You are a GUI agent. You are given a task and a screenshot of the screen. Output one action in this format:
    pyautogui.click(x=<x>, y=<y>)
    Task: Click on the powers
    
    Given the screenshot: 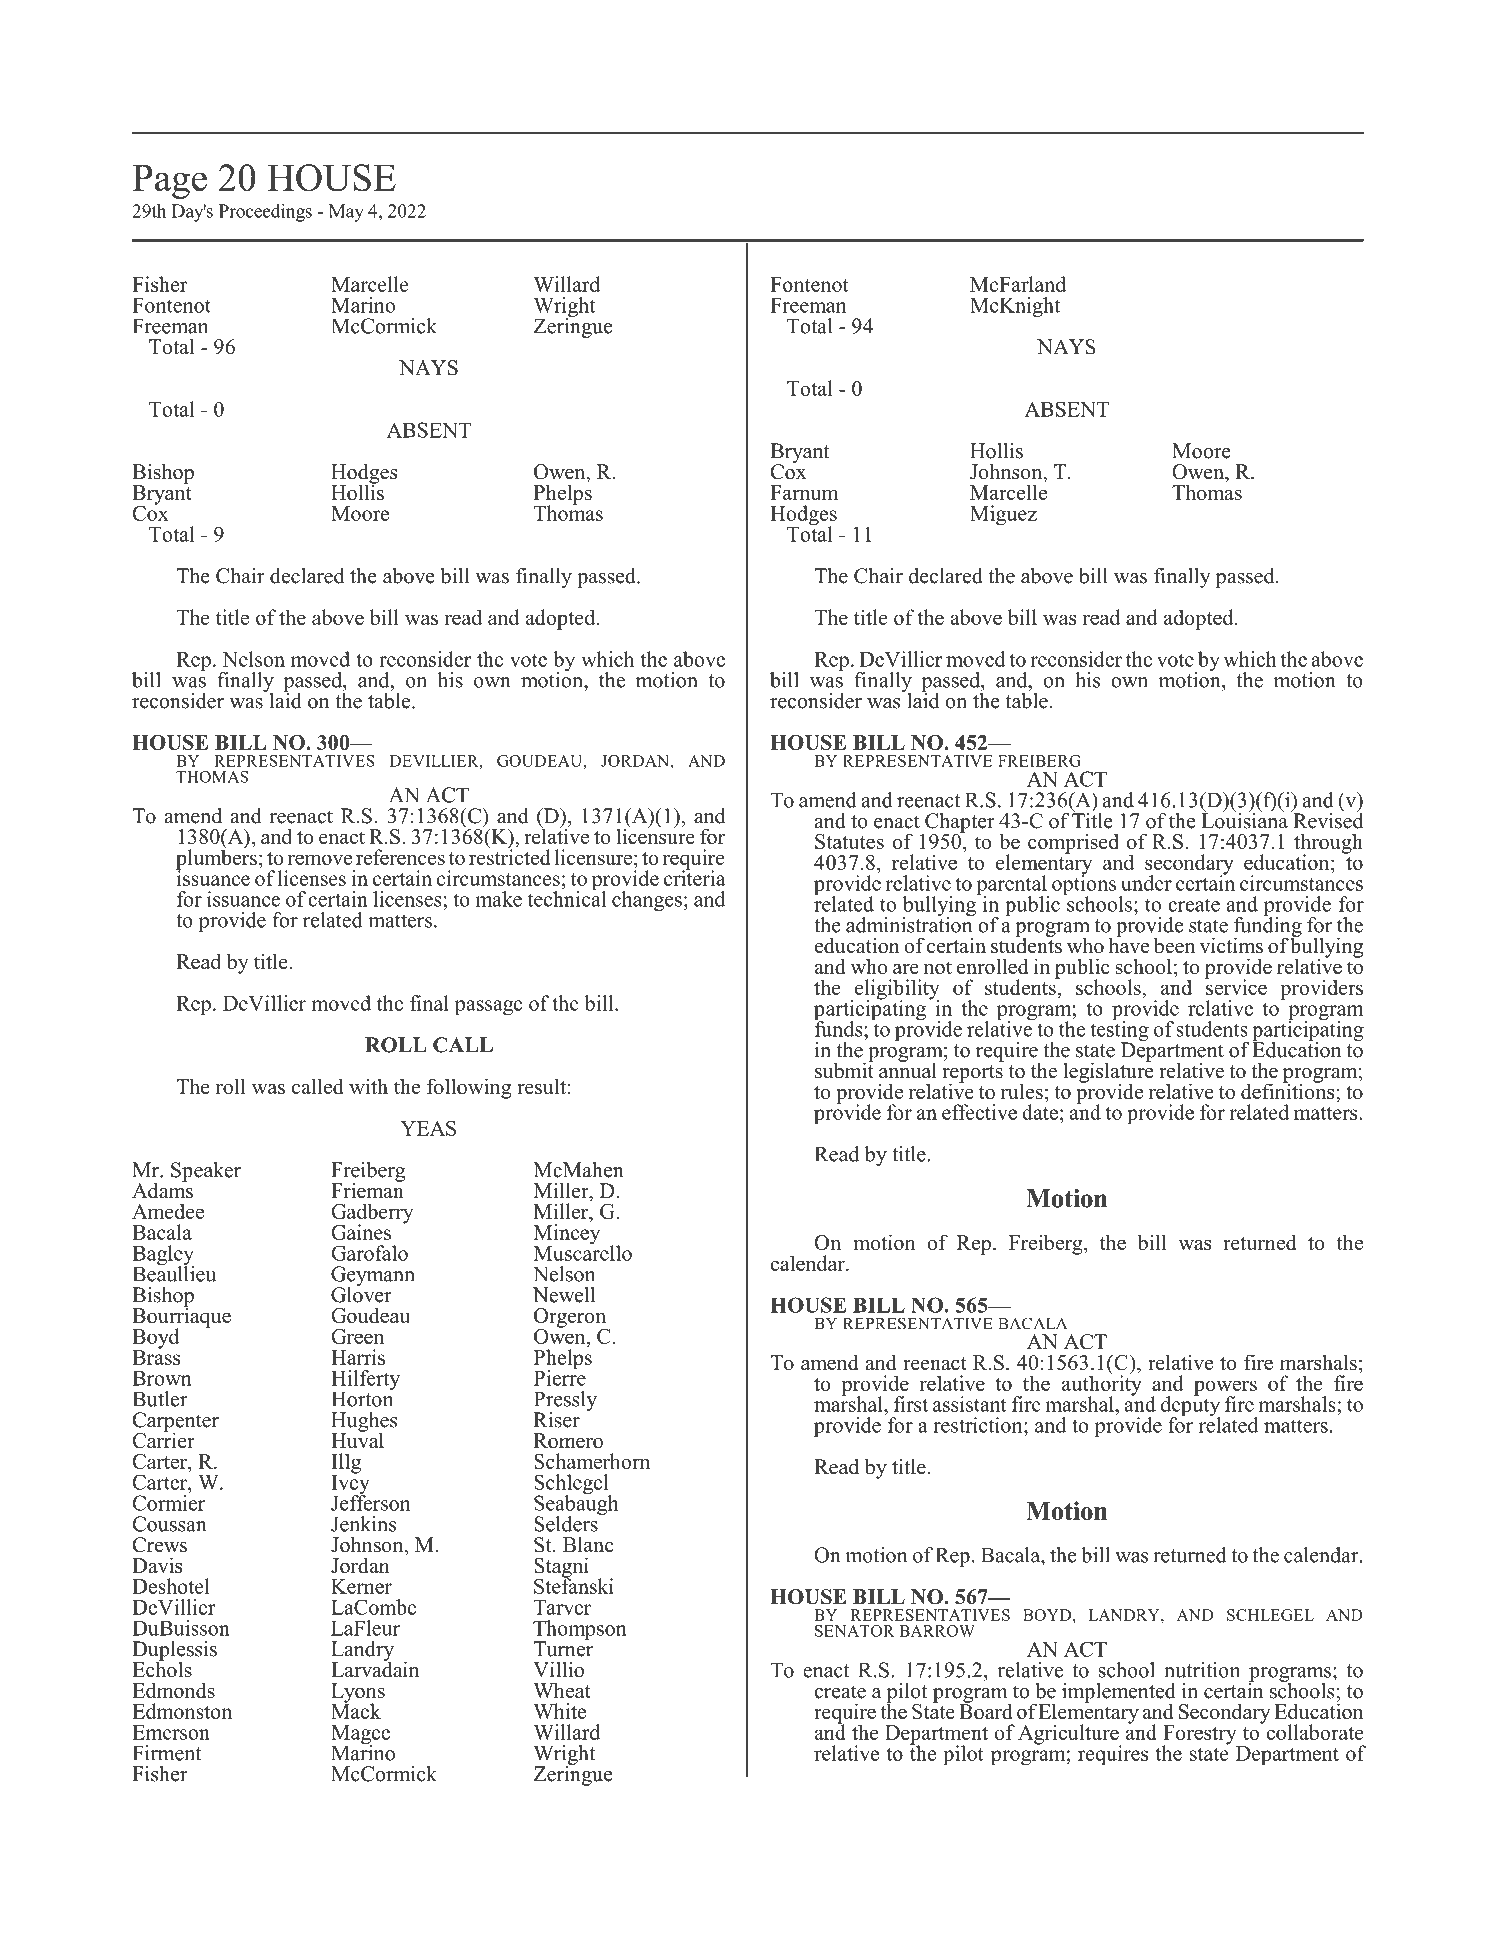 What is the action you would take?
    pyautogui.click(x=1225, y=1389)
